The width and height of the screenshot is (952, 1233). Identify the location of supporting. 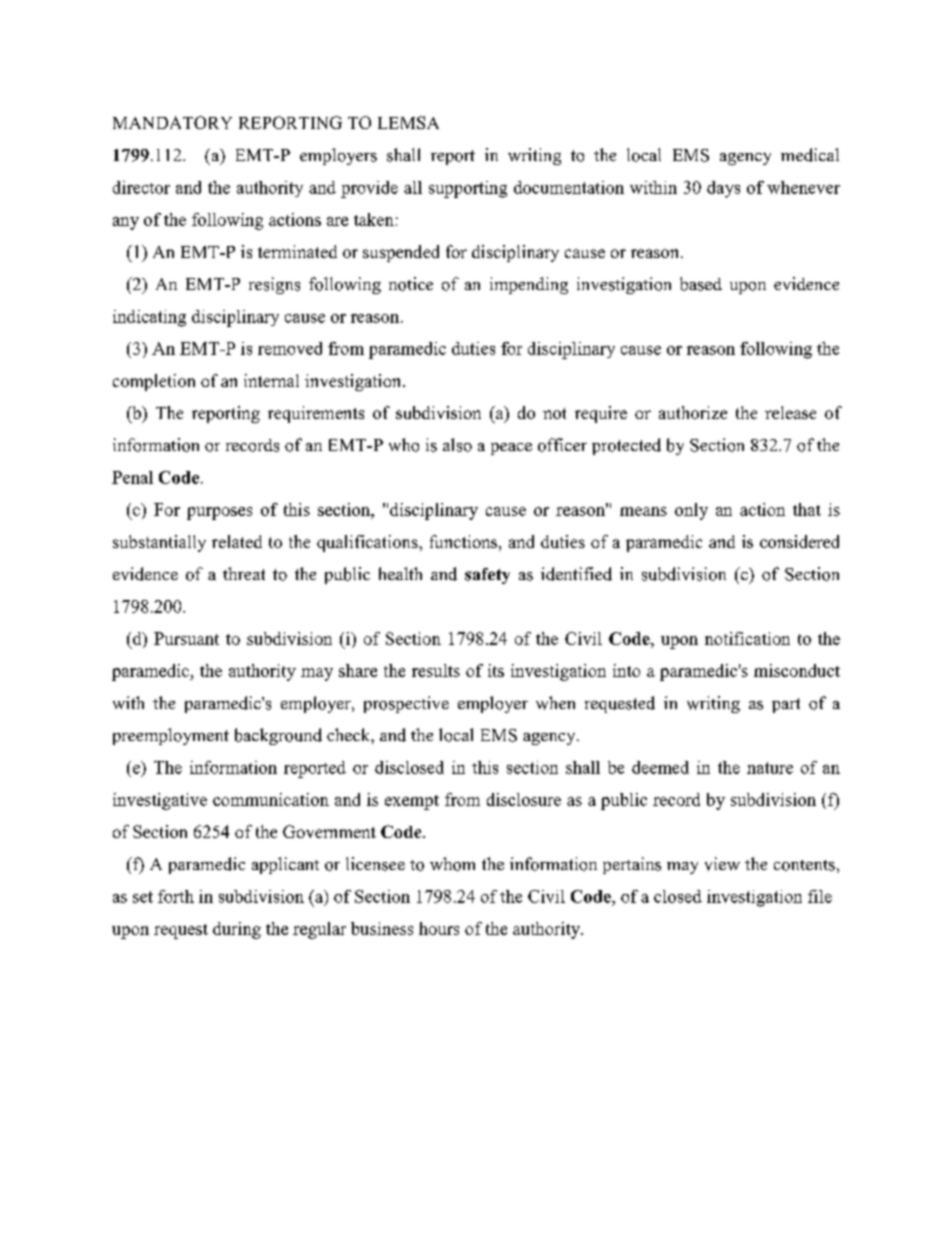
(468, 189).
